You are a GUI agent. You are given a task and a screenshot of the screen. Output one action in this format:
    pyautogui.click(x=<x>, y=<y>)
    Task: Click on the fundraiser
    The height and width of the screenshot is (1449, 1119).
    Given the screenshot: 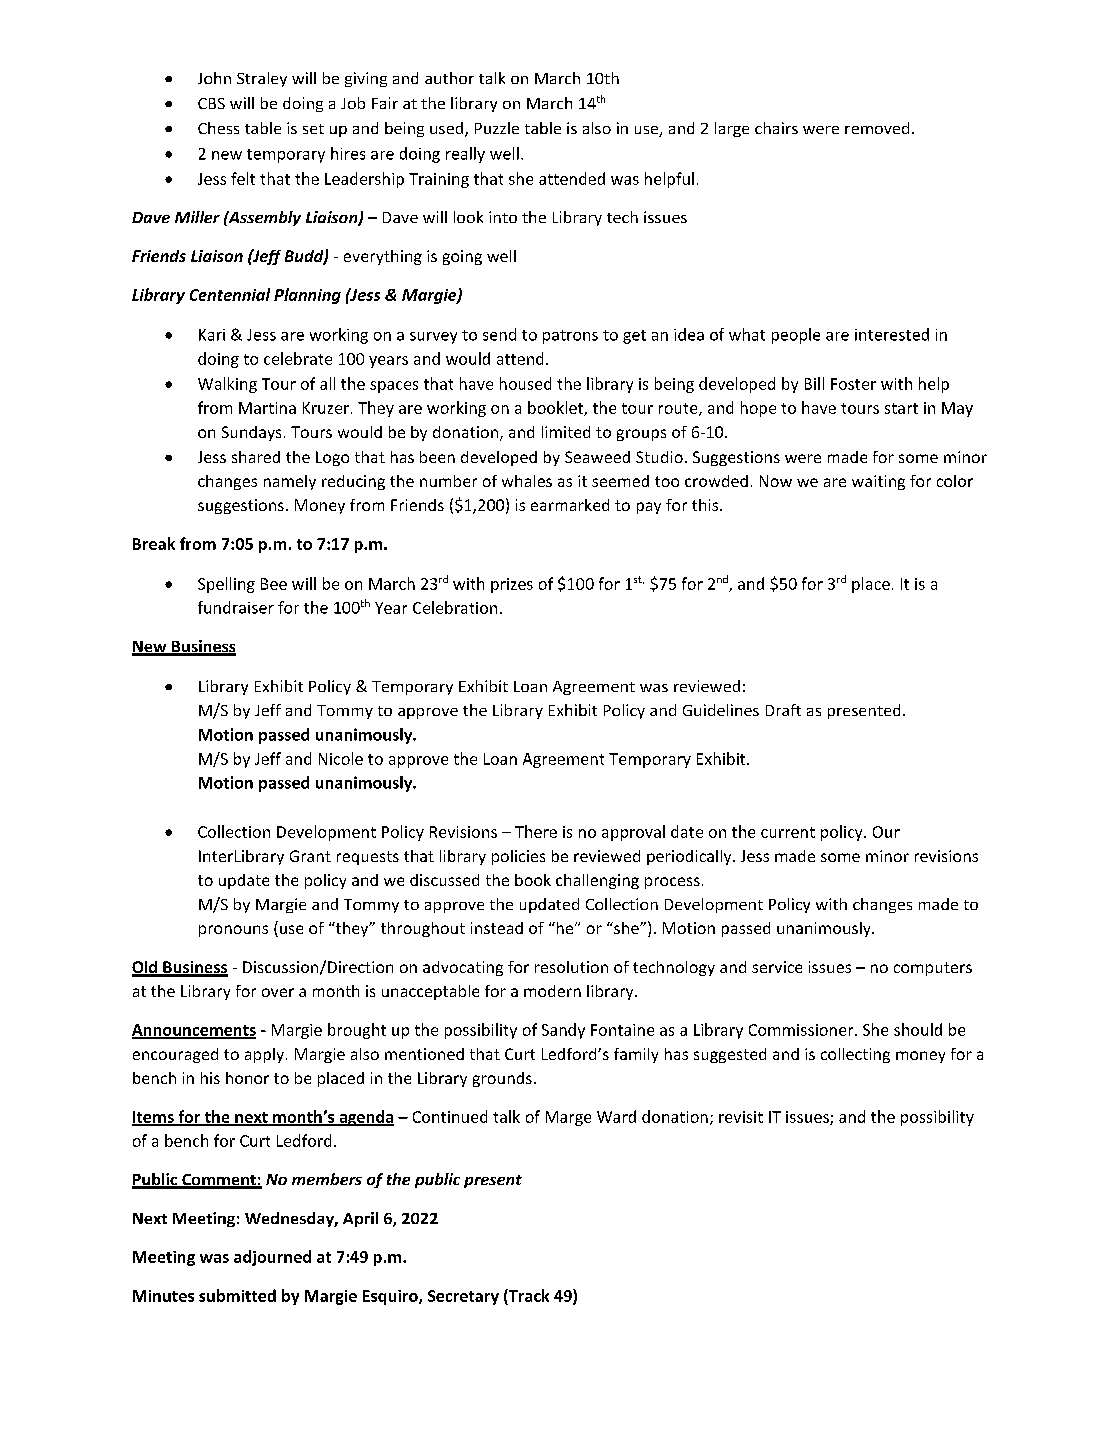 What is the action you would take?
    pyautogui.click(x=236, y=607)
